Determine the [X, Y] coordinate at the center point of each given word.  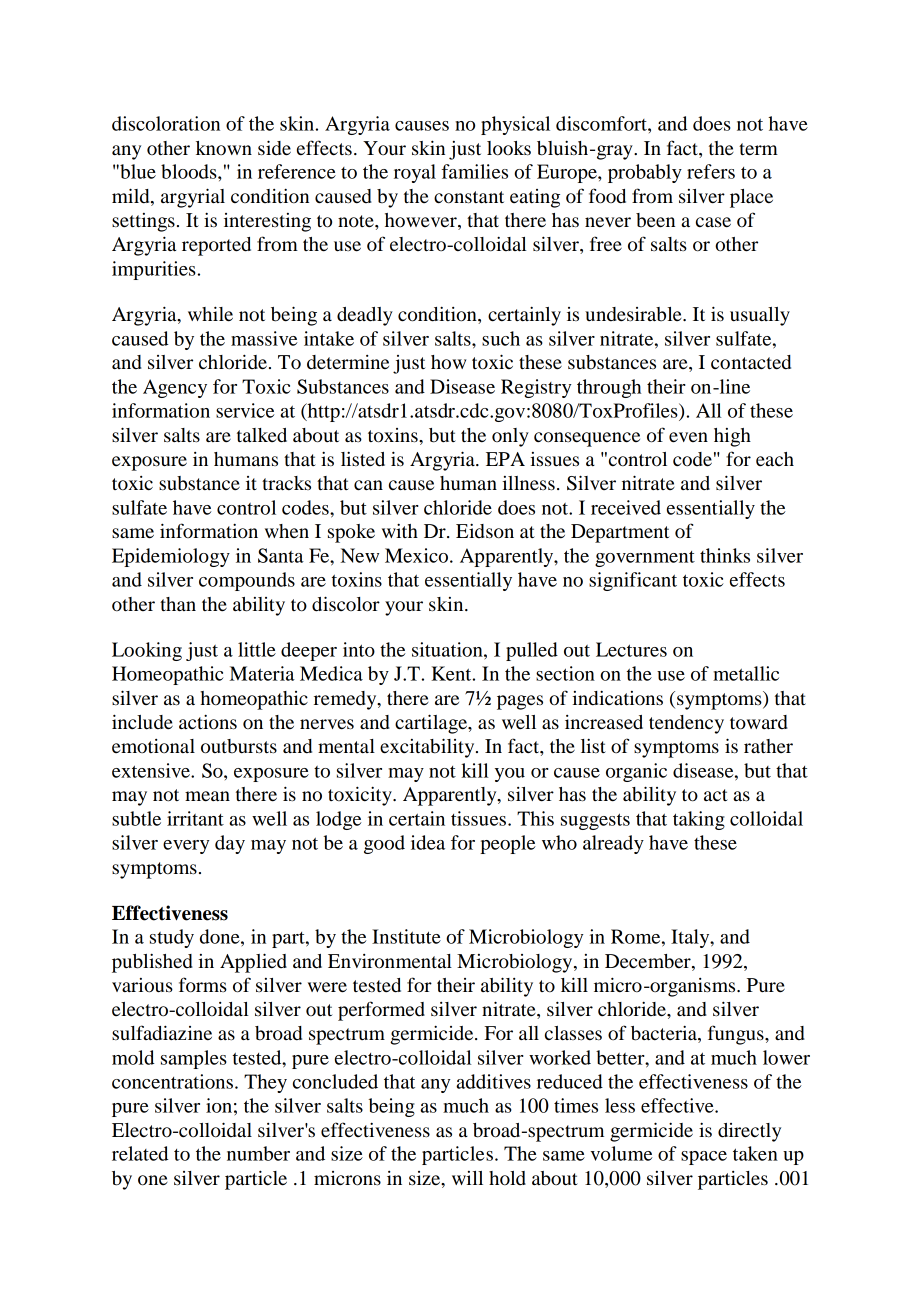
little [257, 649]
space [704, 1158]
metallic [746, 673]
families [475, 171]
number [258, 1153]
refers [711, 171]
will [467, 1178]
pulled [532, 651]
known [224, 148]
